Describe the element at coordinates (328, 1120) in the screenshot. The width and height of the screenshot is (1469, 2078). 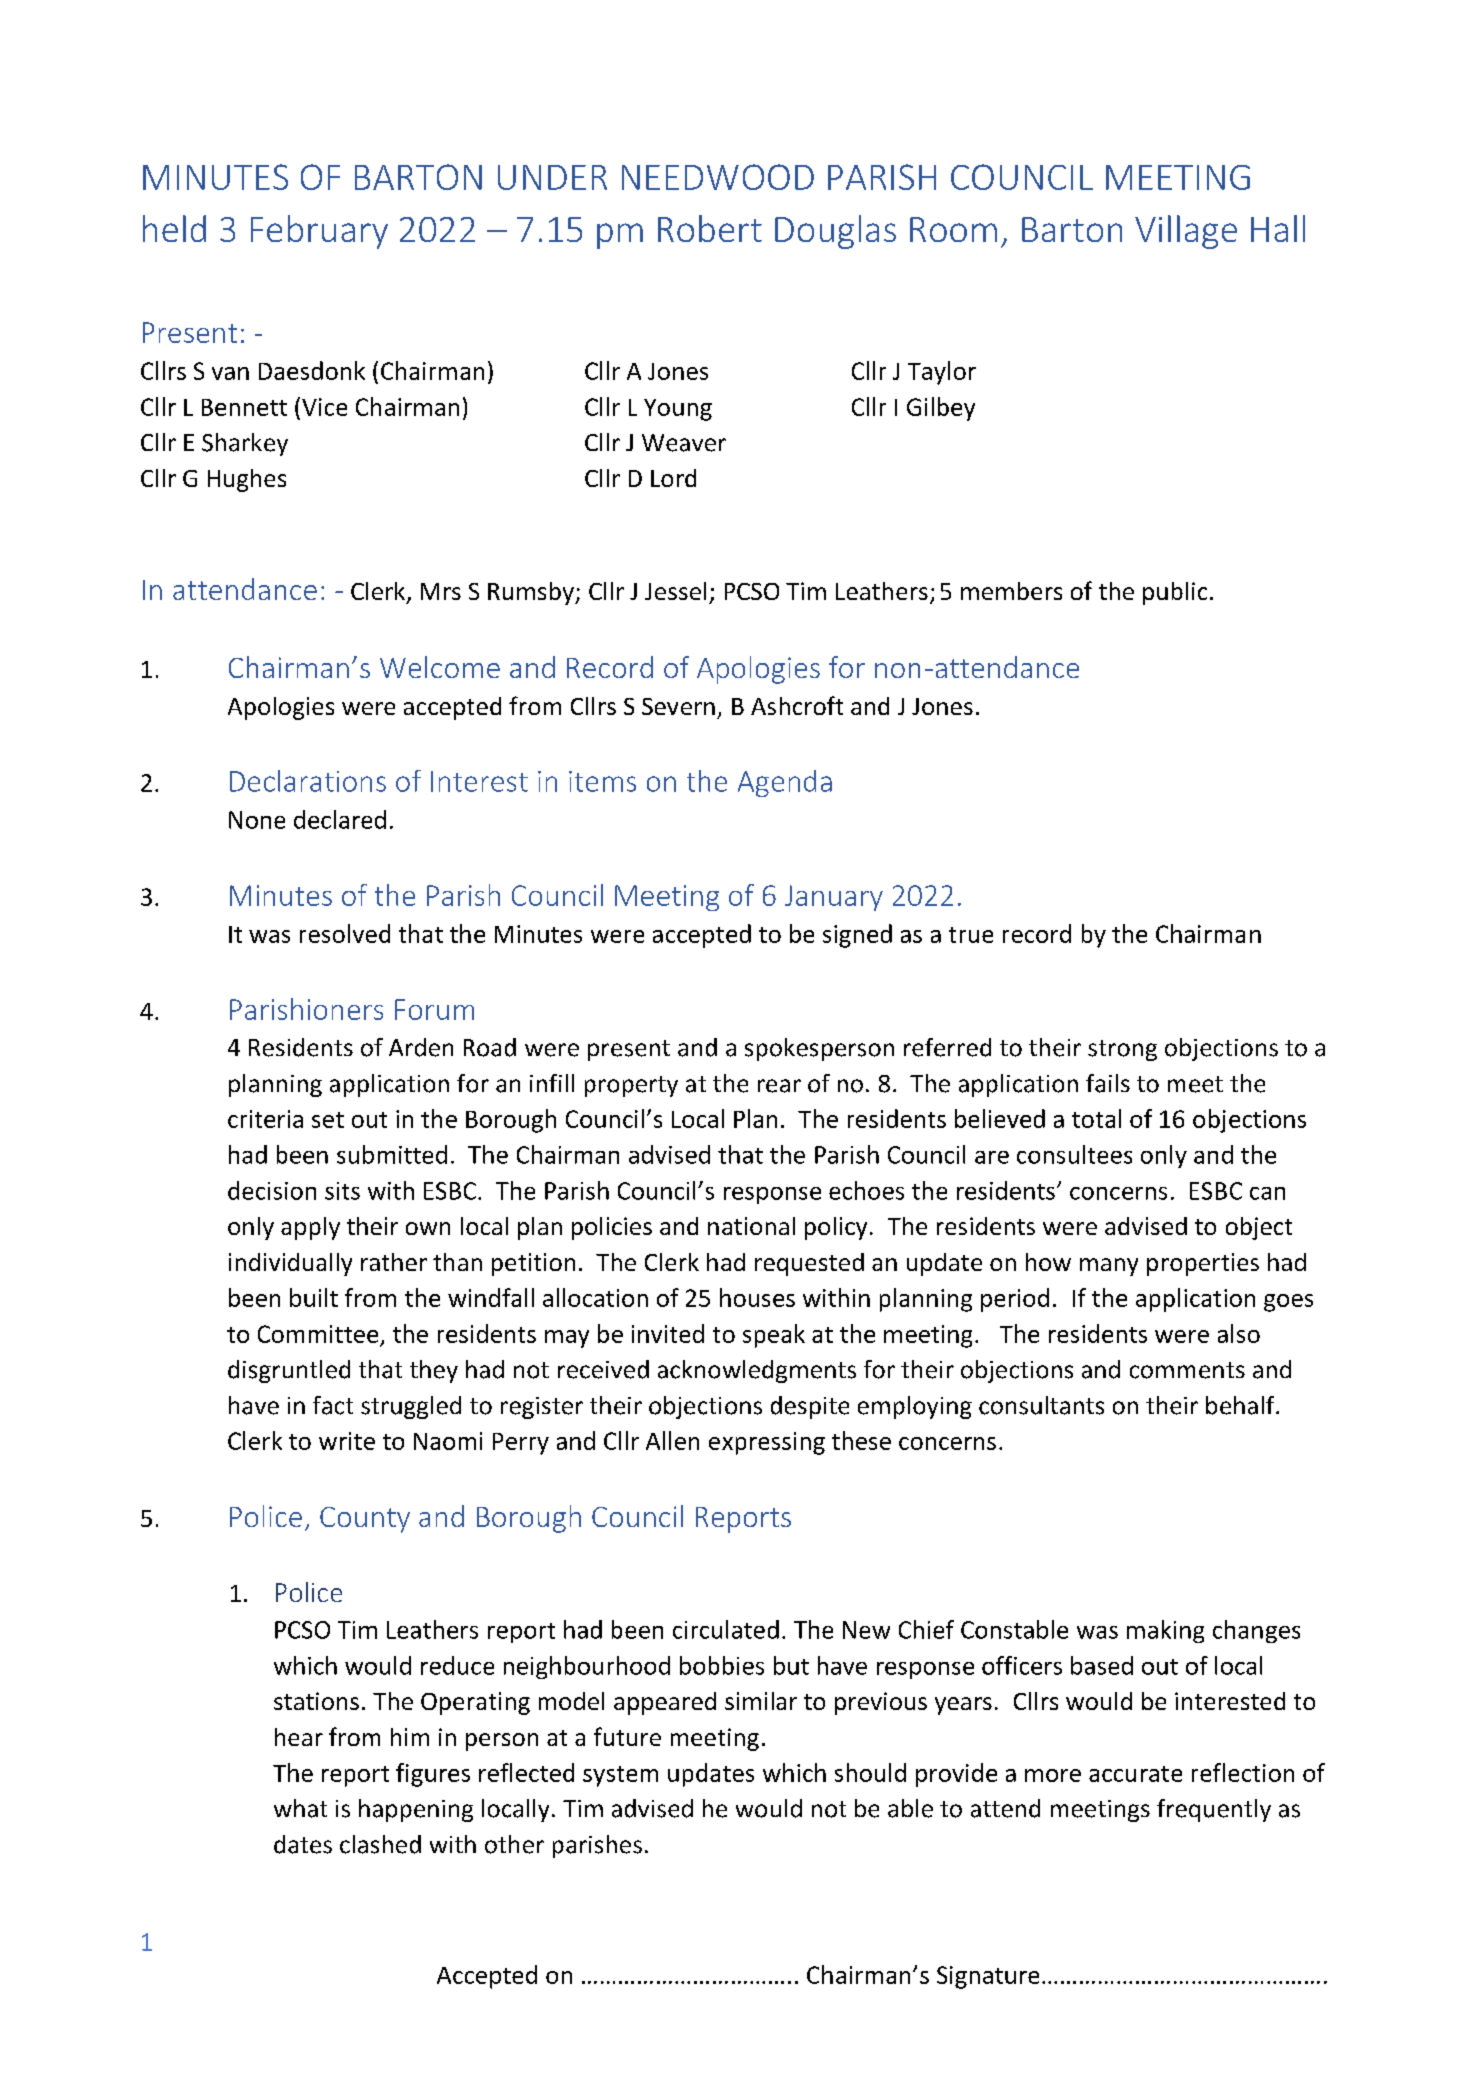
I see `set` at that location.
